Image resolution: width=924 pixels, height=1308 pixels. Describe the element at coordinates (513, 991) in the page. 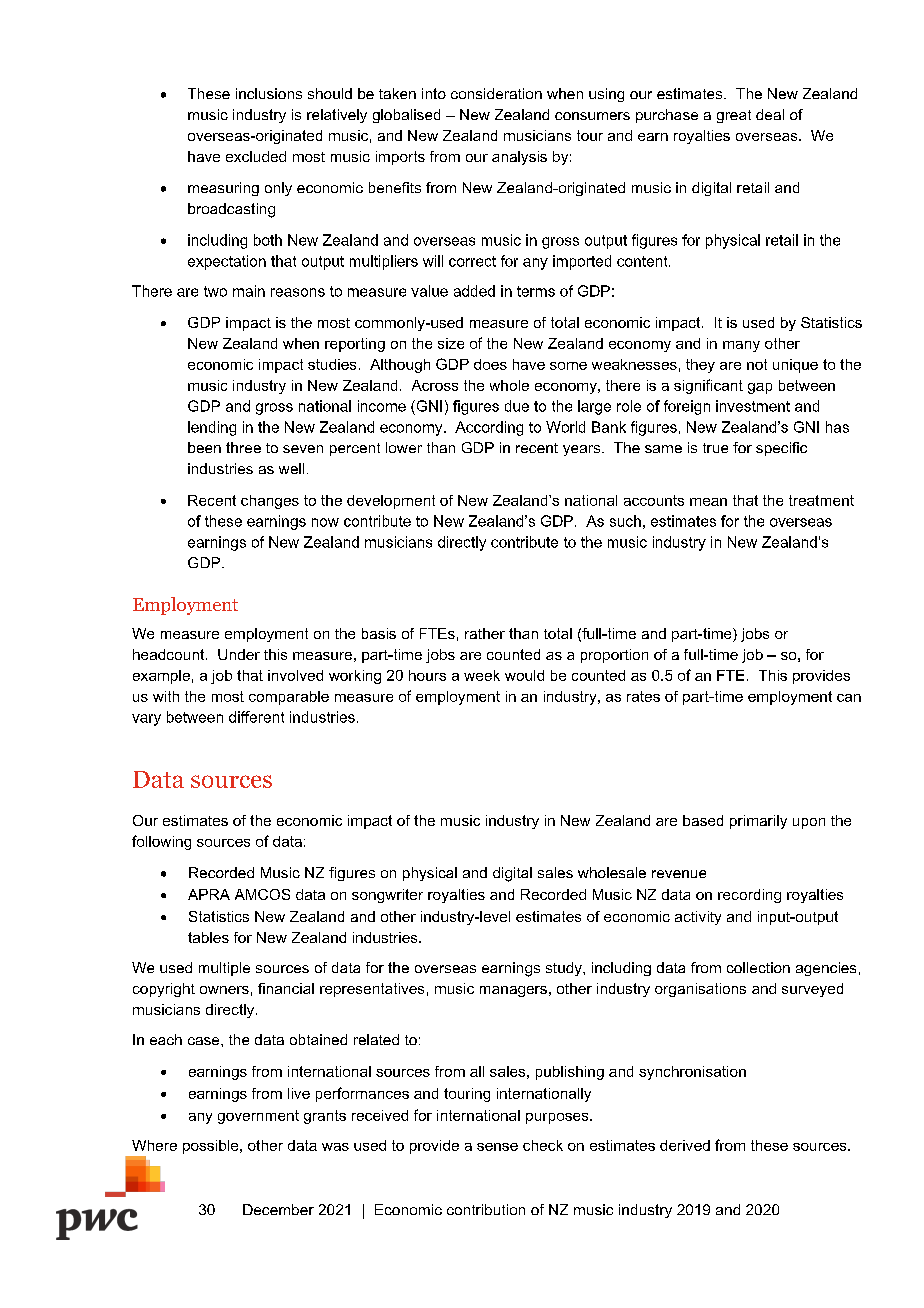

I see `managers` at that location.
